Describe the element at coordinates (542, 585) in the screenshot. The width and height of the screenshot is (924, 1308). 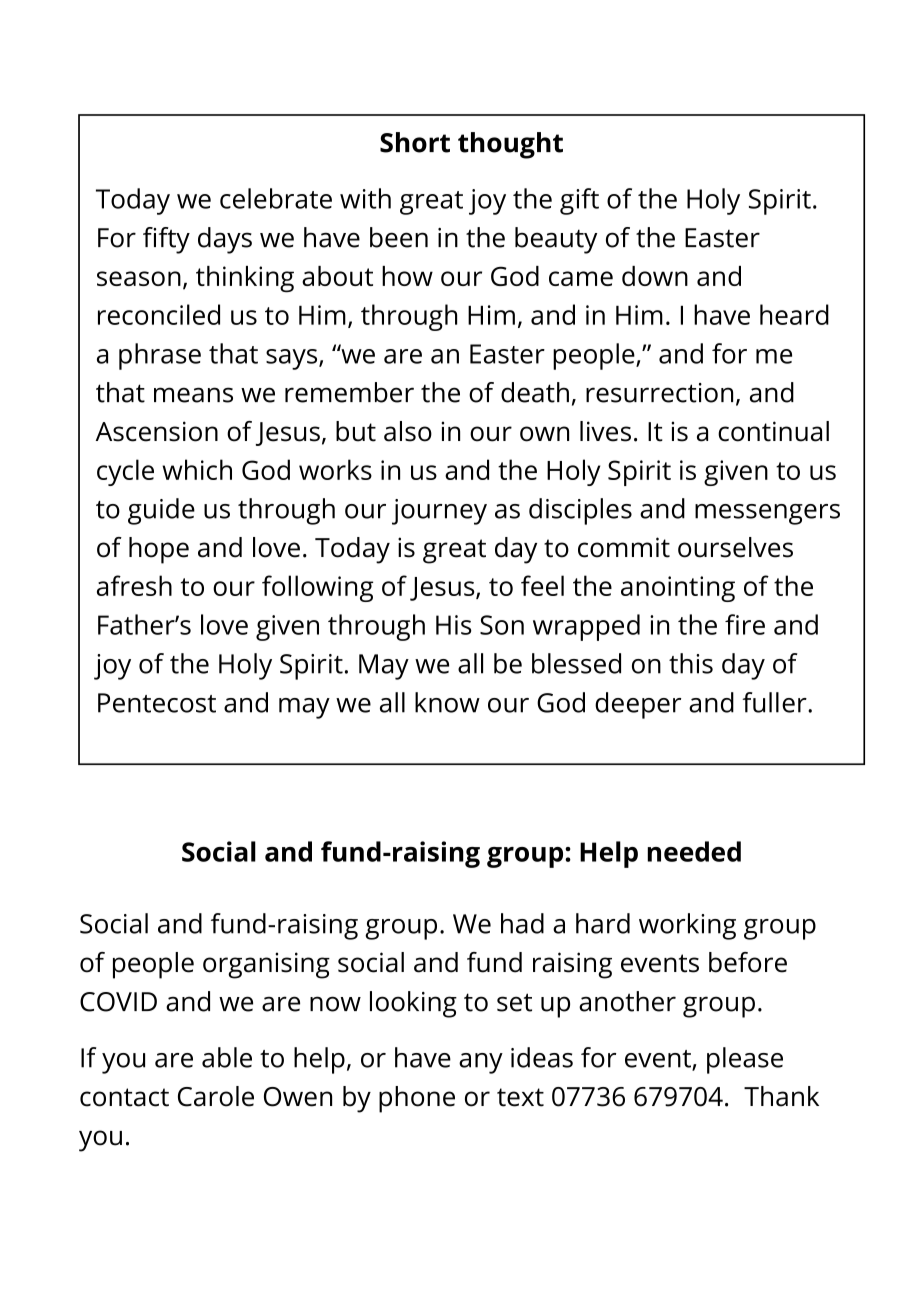
I see `feel` at that location.
